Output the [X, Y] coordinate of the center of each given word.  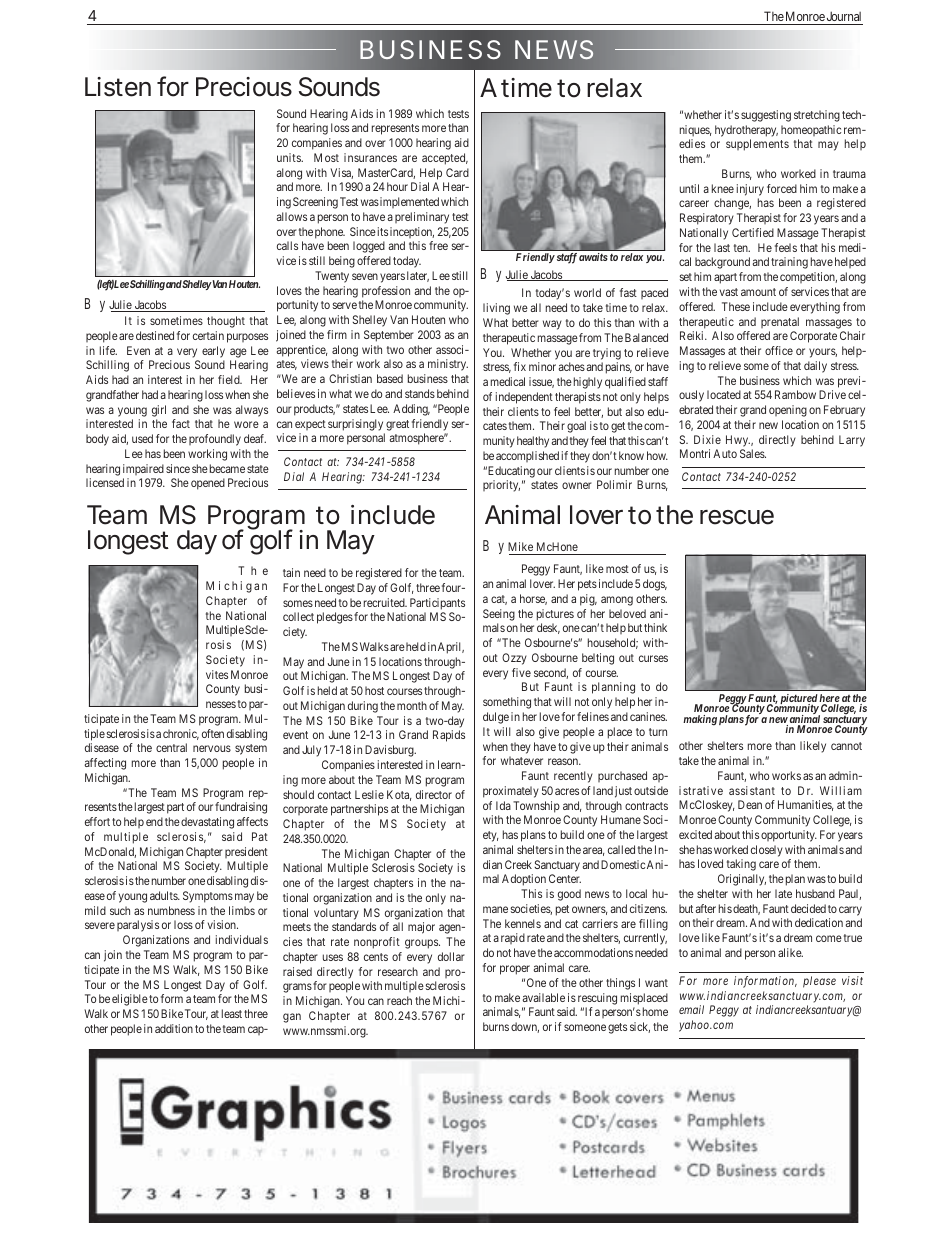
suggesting [766, 116]
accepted [445, 159]
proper [515, 970]
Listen [118, 87]
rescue [737, 517]
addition [174, 1028]
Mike [520, 546]
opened [208, 484]
